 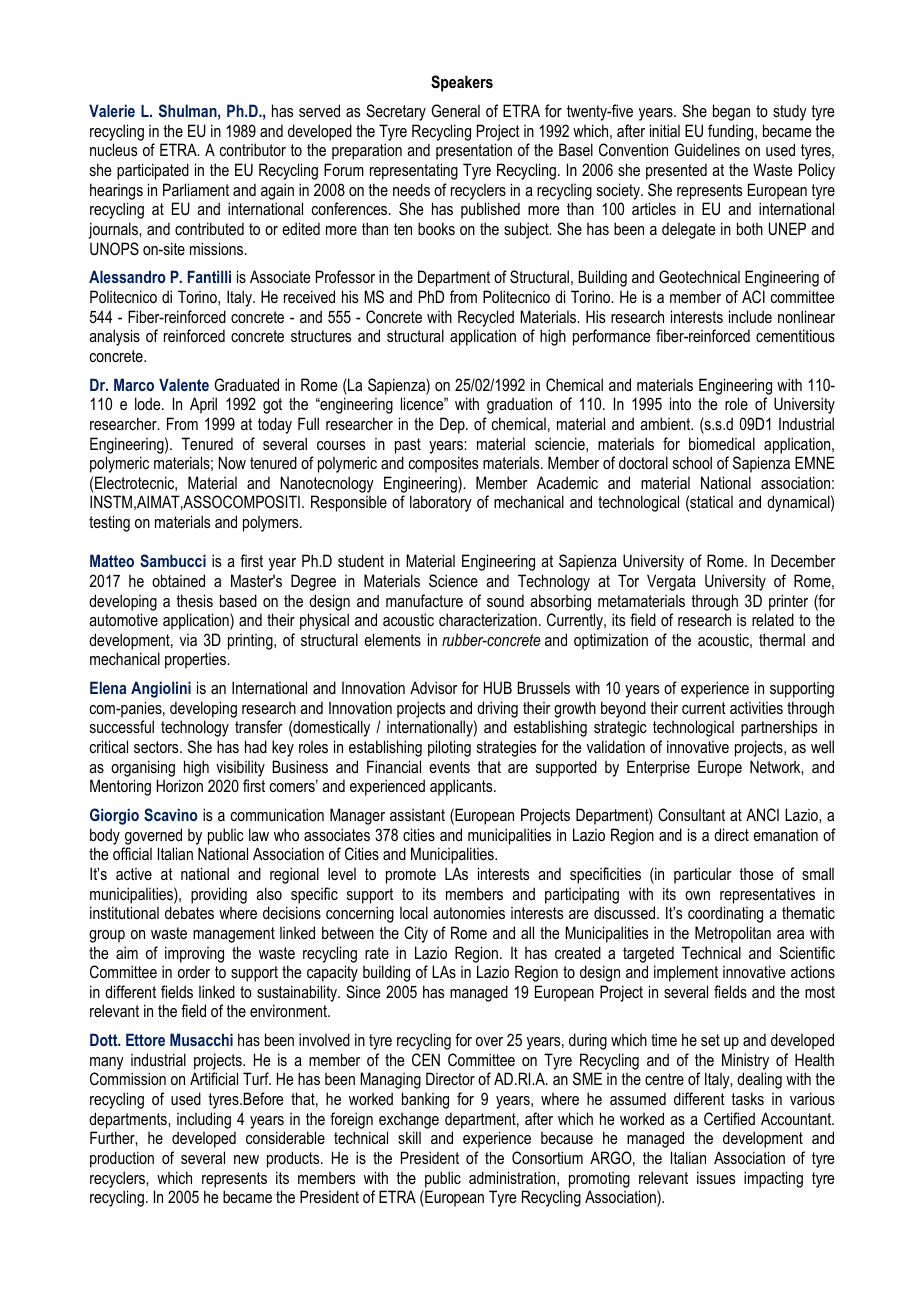 I want to click on analysis, so click(x=114, y=337).
